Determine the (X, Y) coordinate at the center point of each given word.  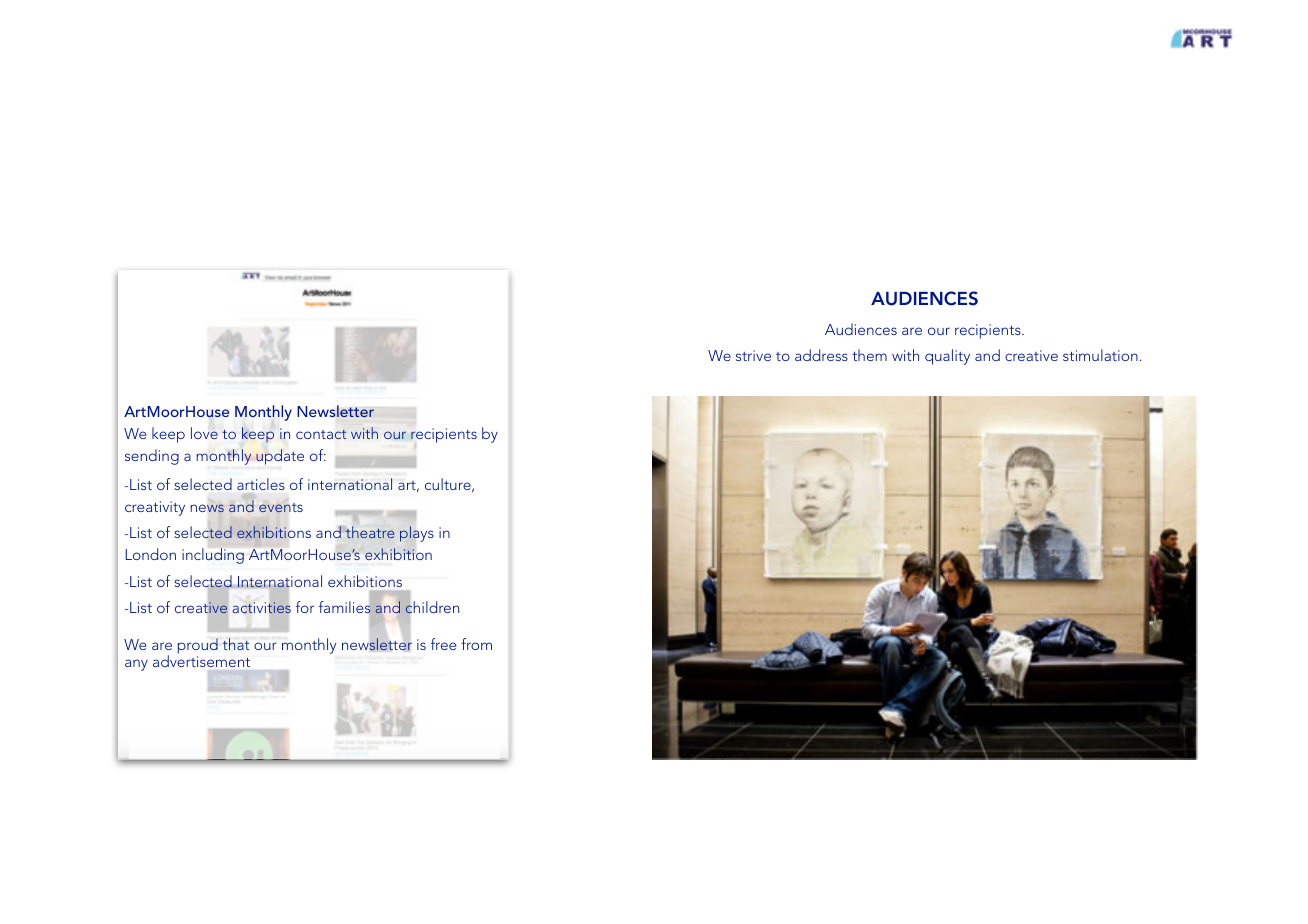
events (281, 507)
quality (947, 357)
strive (753, 355)
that (236, 644)
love (204, 433)
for (305, 607)
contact (321, 434)
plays (417, 534)
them (869, 355)
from (476, 644)
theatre (370, 532)
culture (449, 485)
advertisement (201, 661)
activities (262, 608)
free (443, 644)
